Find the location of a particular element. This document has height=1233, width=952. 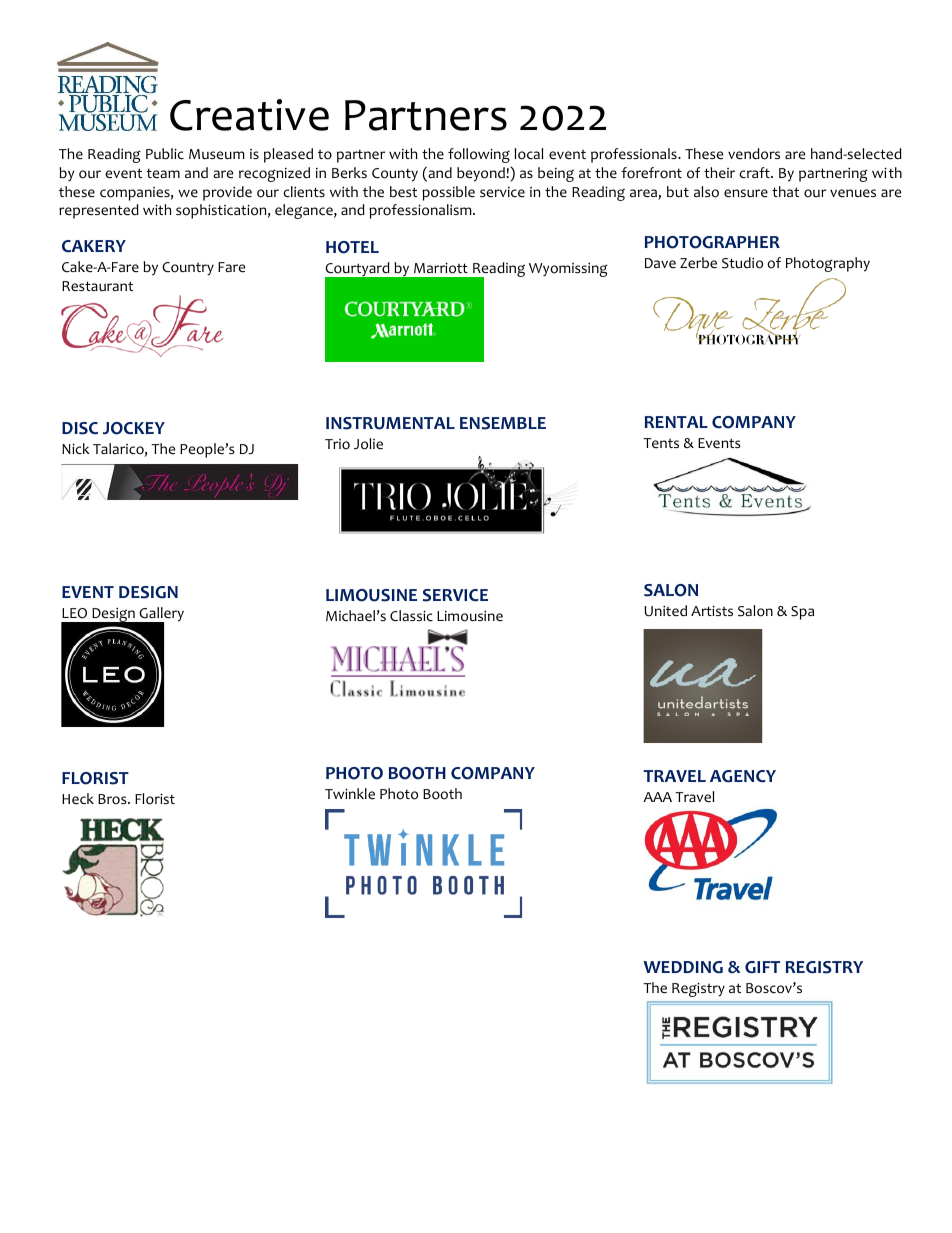

LEO is located at coordinates (74, 613).
